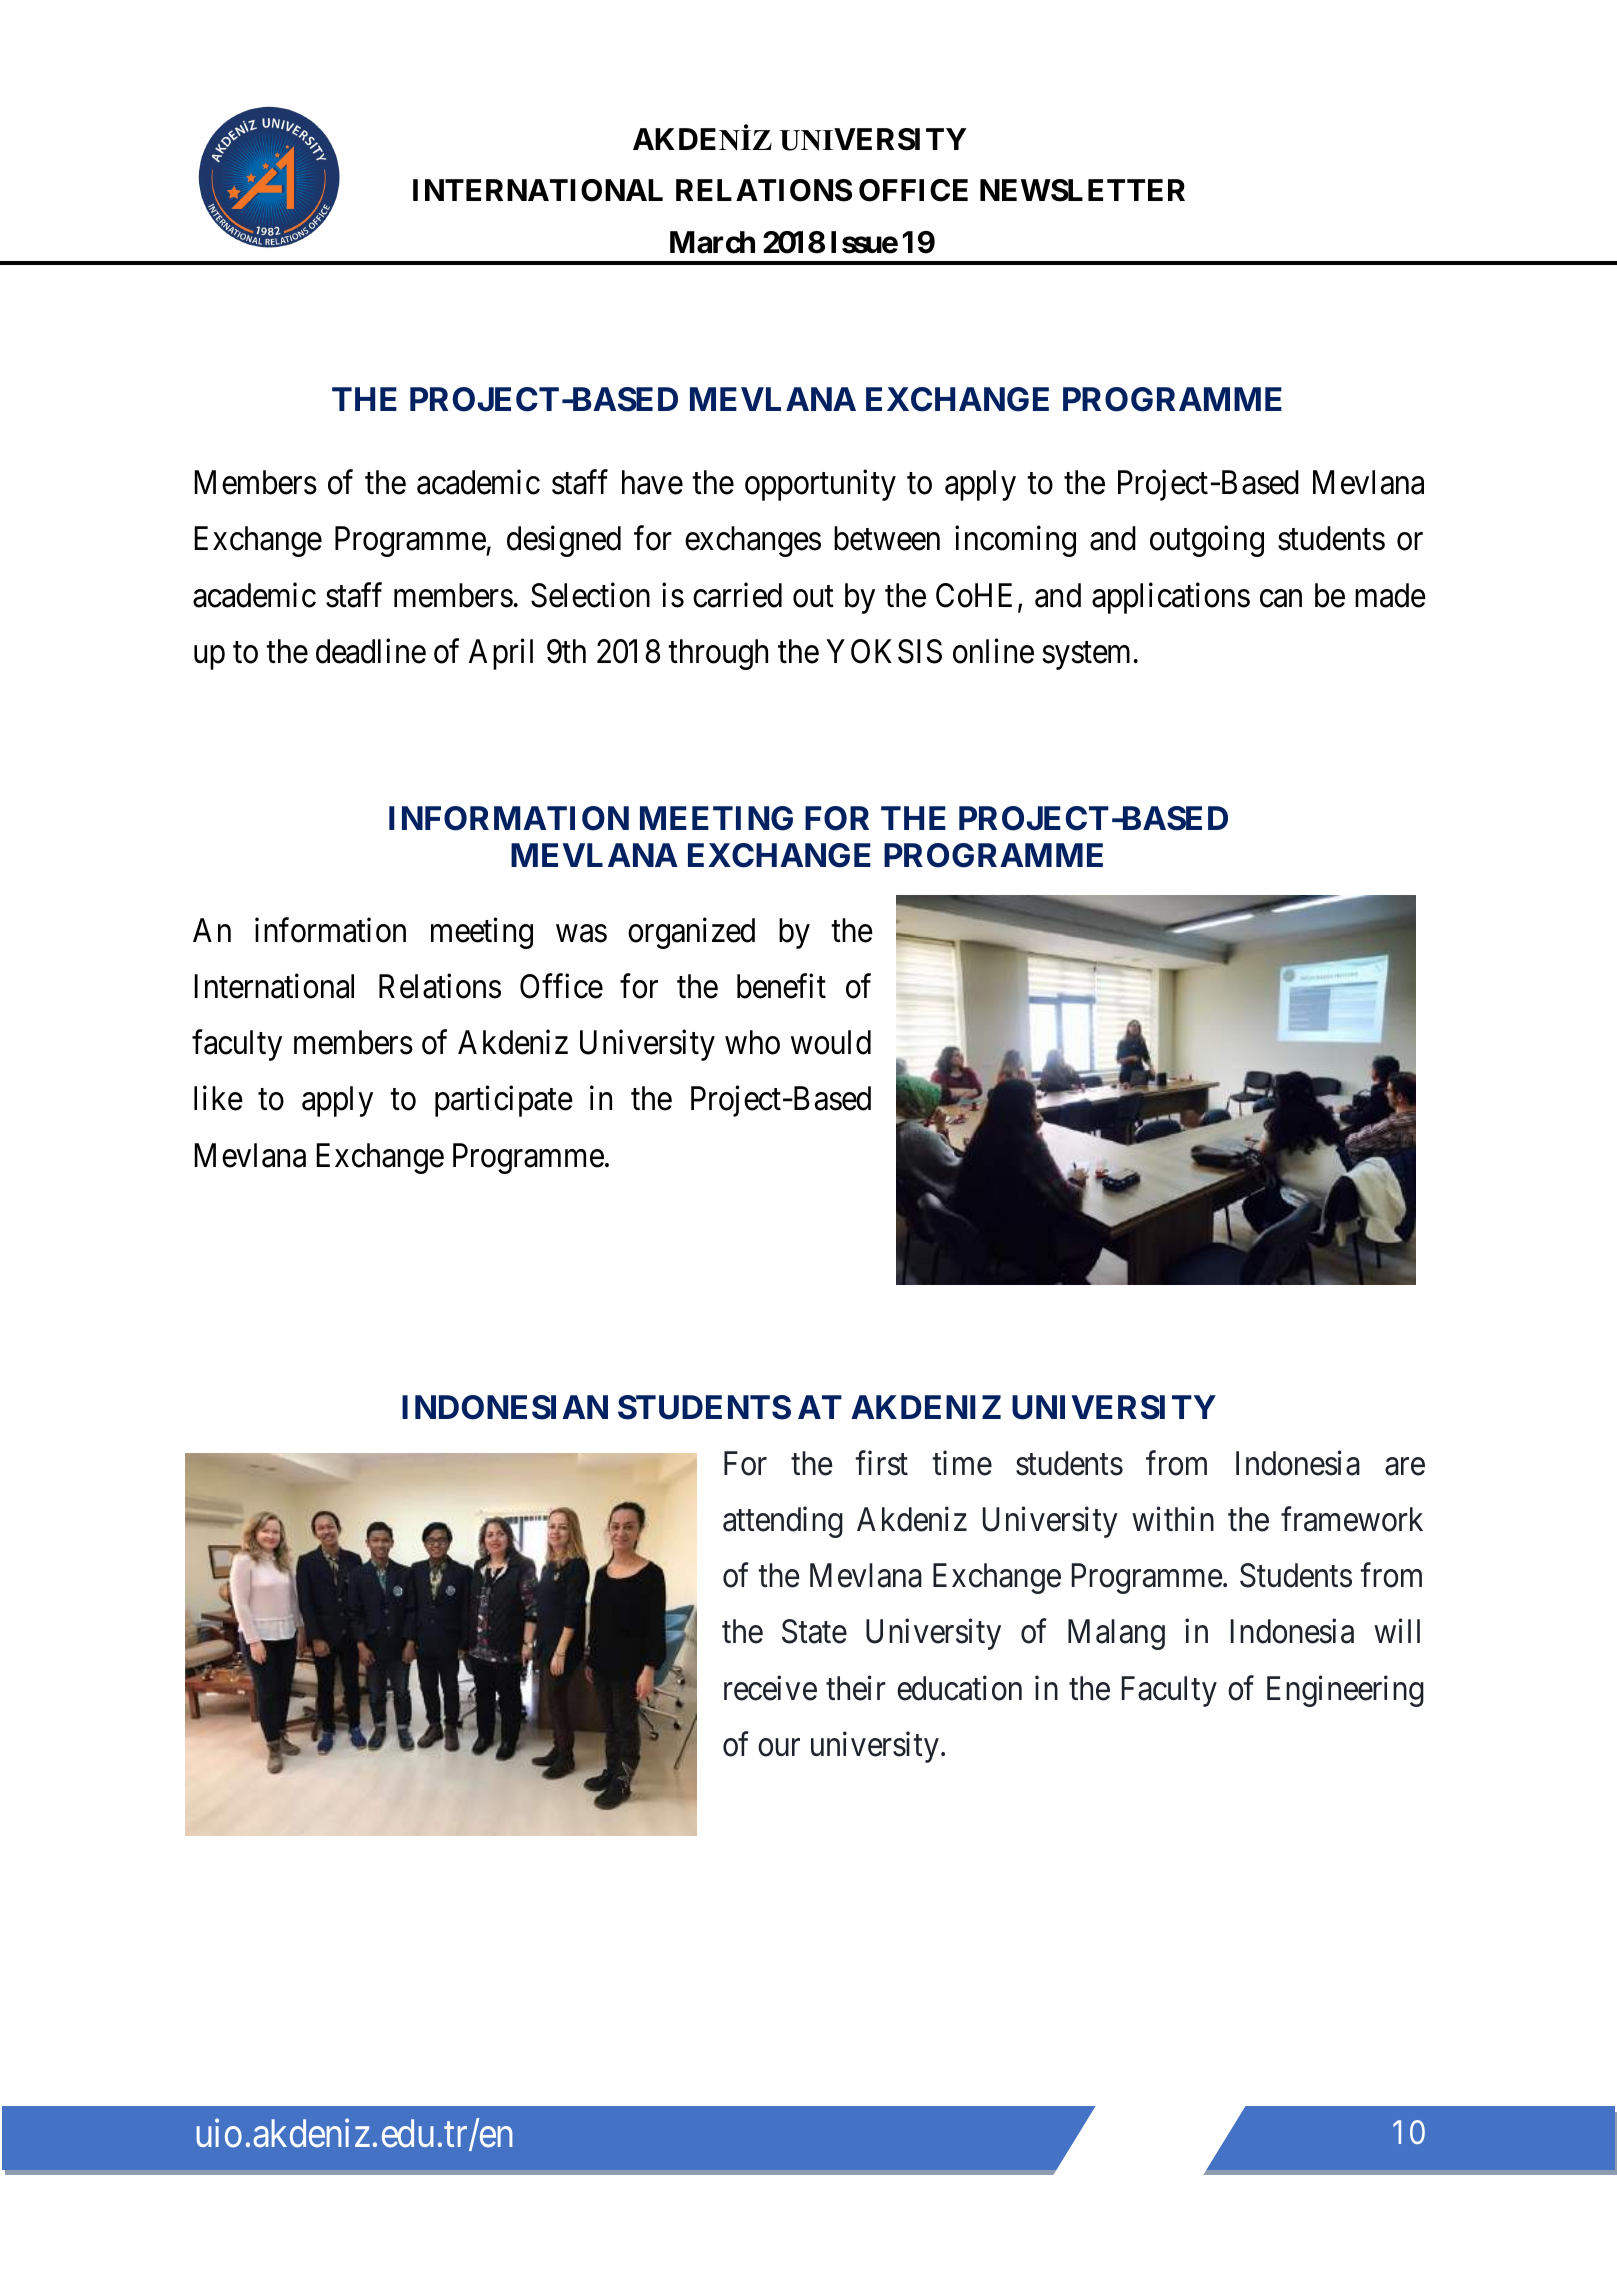  Describe the element at coordinates (712, 242) in the page. I see `March` at that location.
